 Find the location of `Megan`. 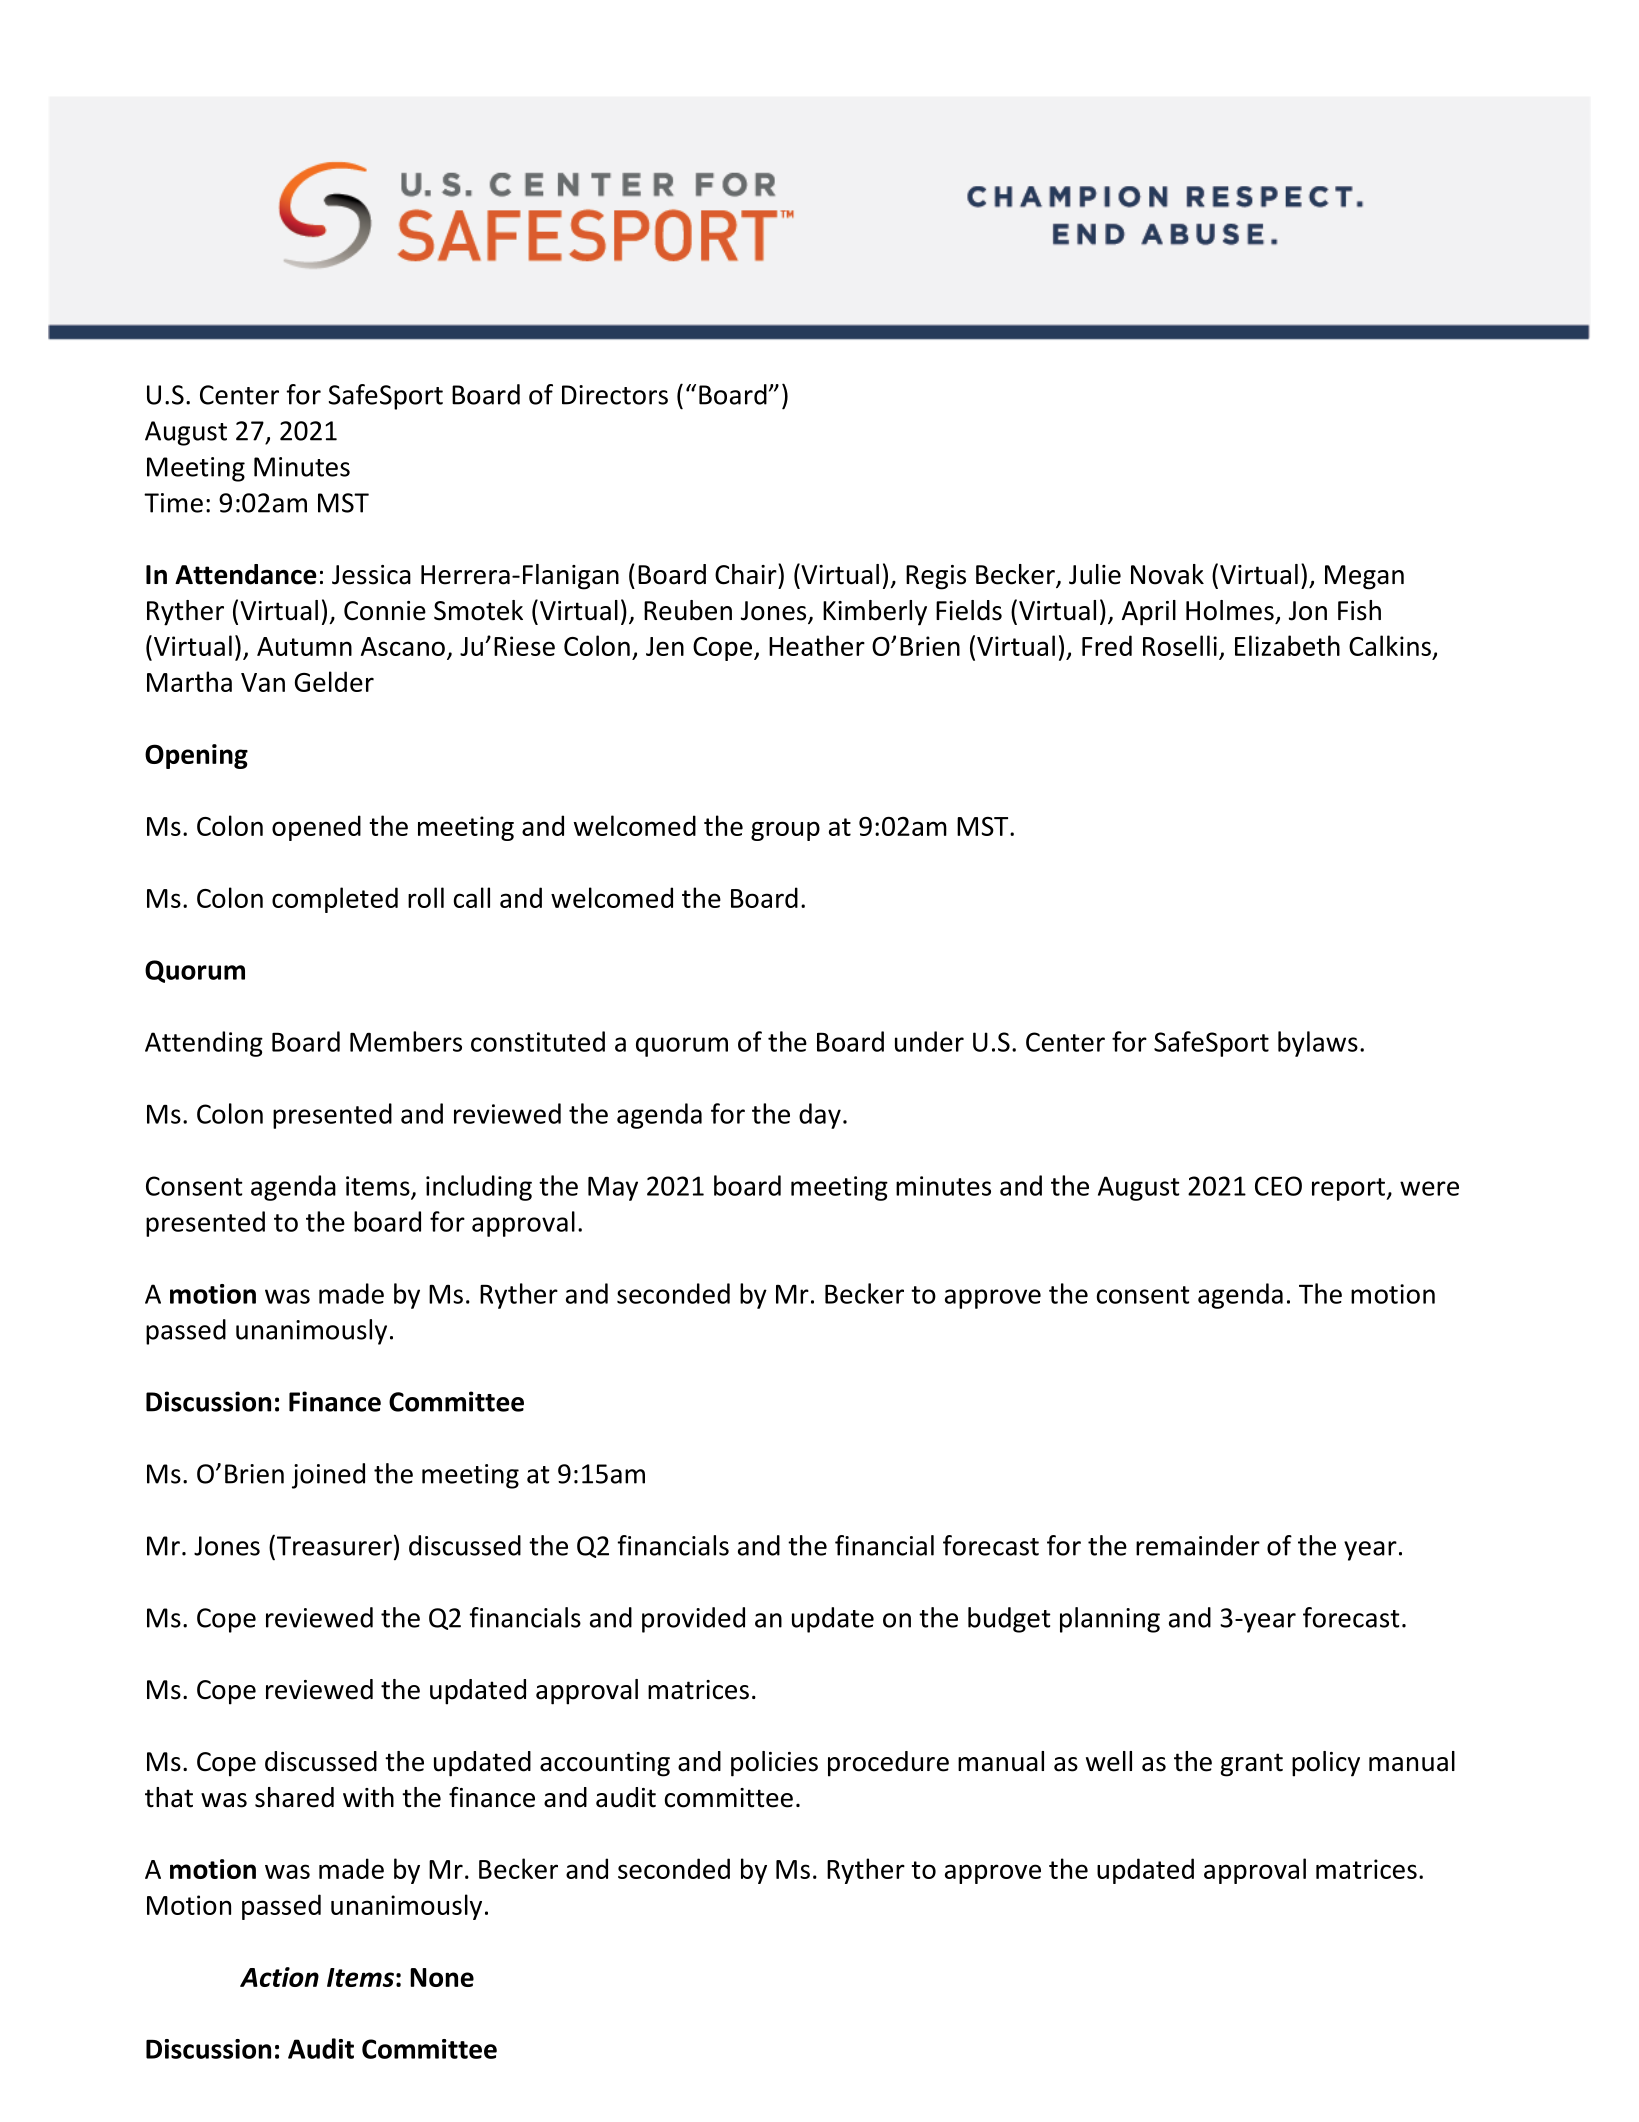

Megan is located at coordinates (1364, 577).
